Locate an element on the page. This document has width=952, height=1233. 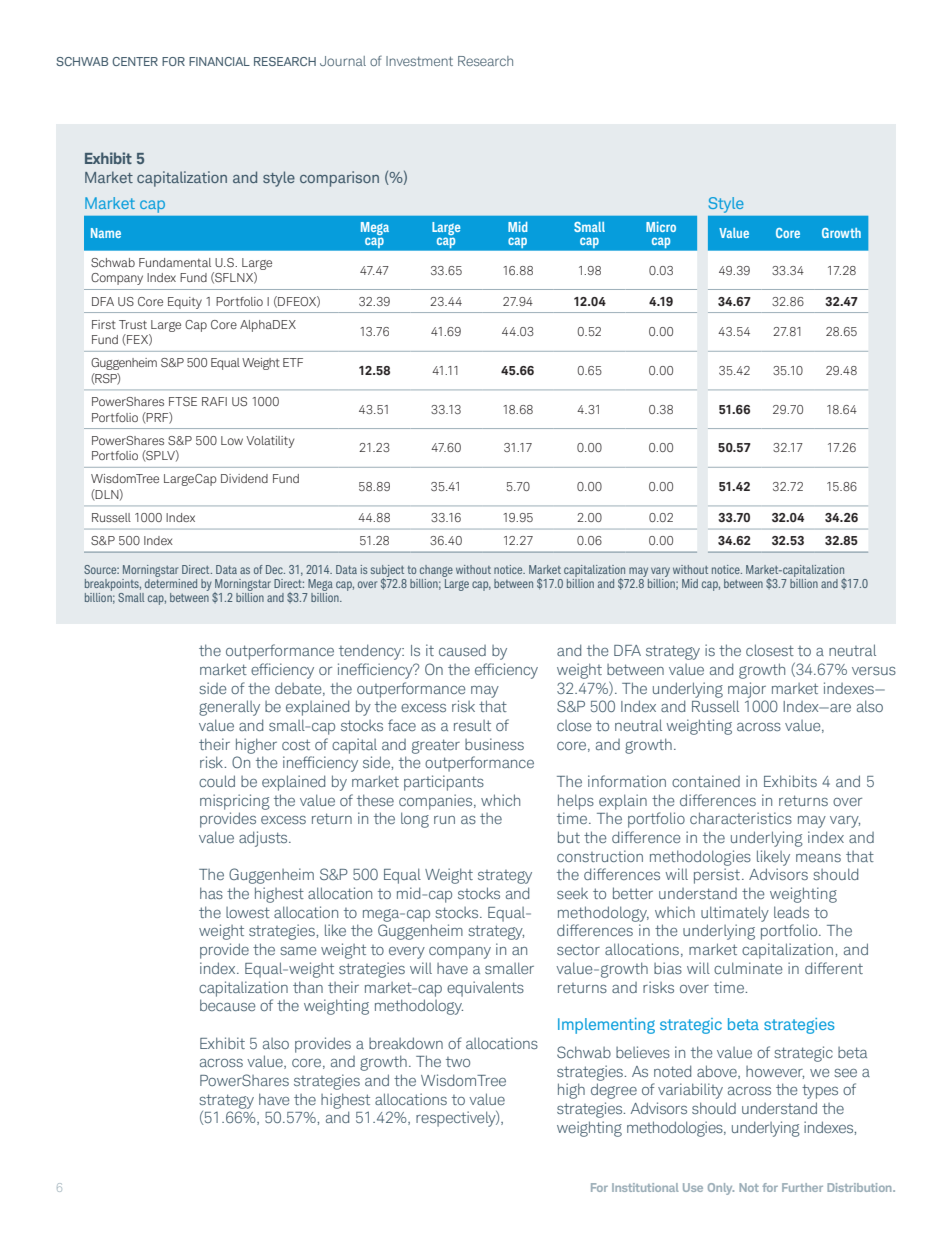
FINANCIAL is located at coordinates (219, 61).
